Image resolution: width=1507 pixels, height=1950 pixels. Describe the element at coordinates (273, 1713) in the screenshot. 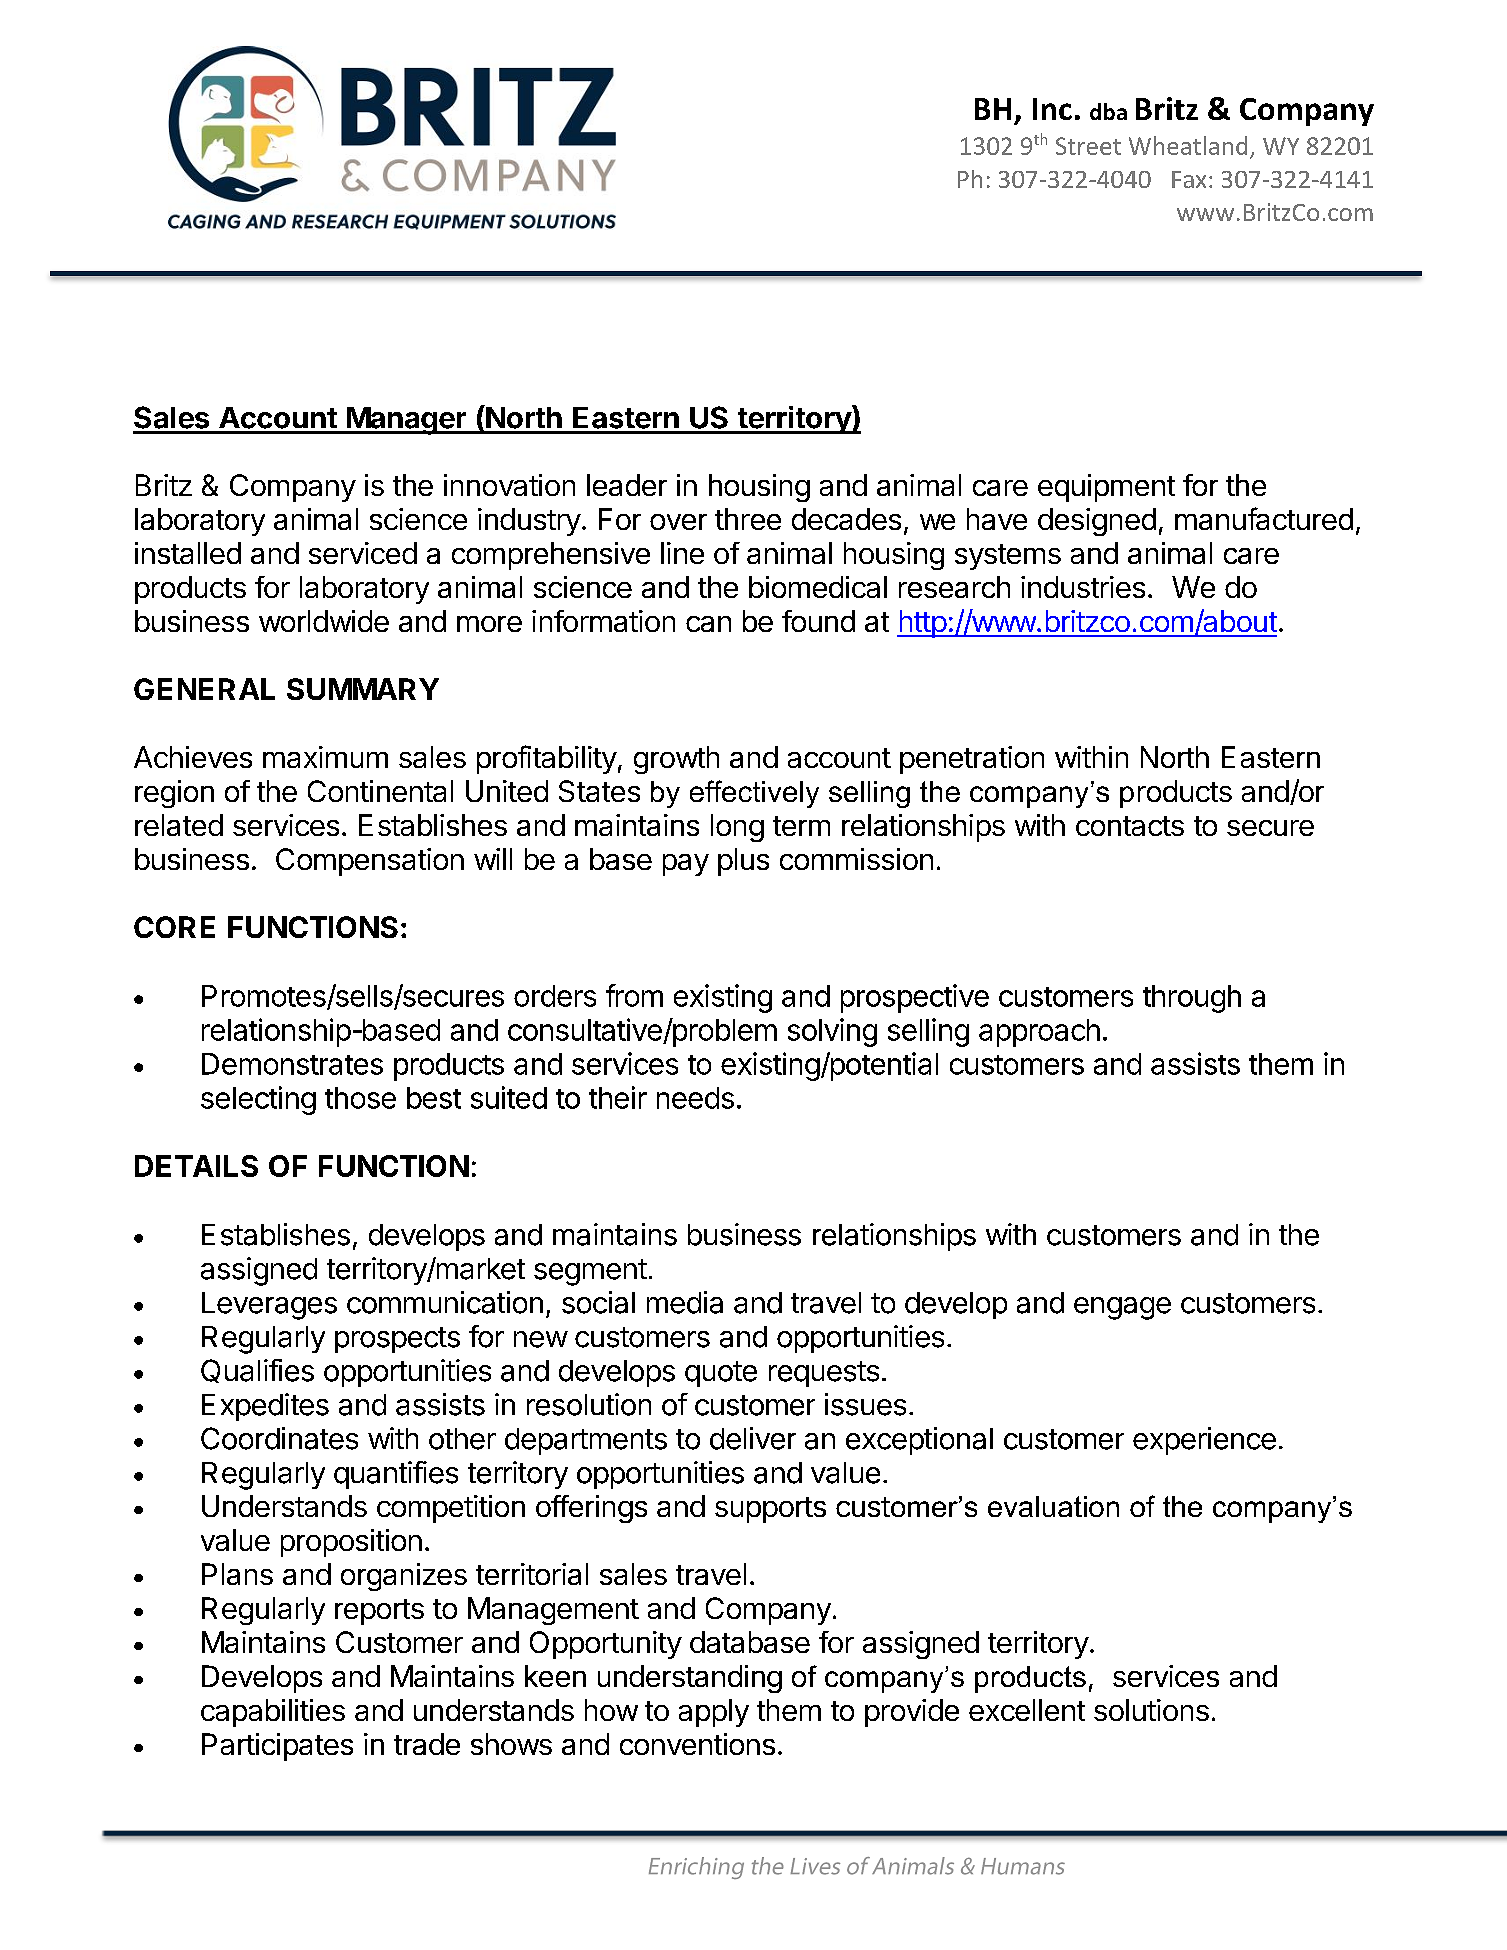

I see `capabilities` at that location.
